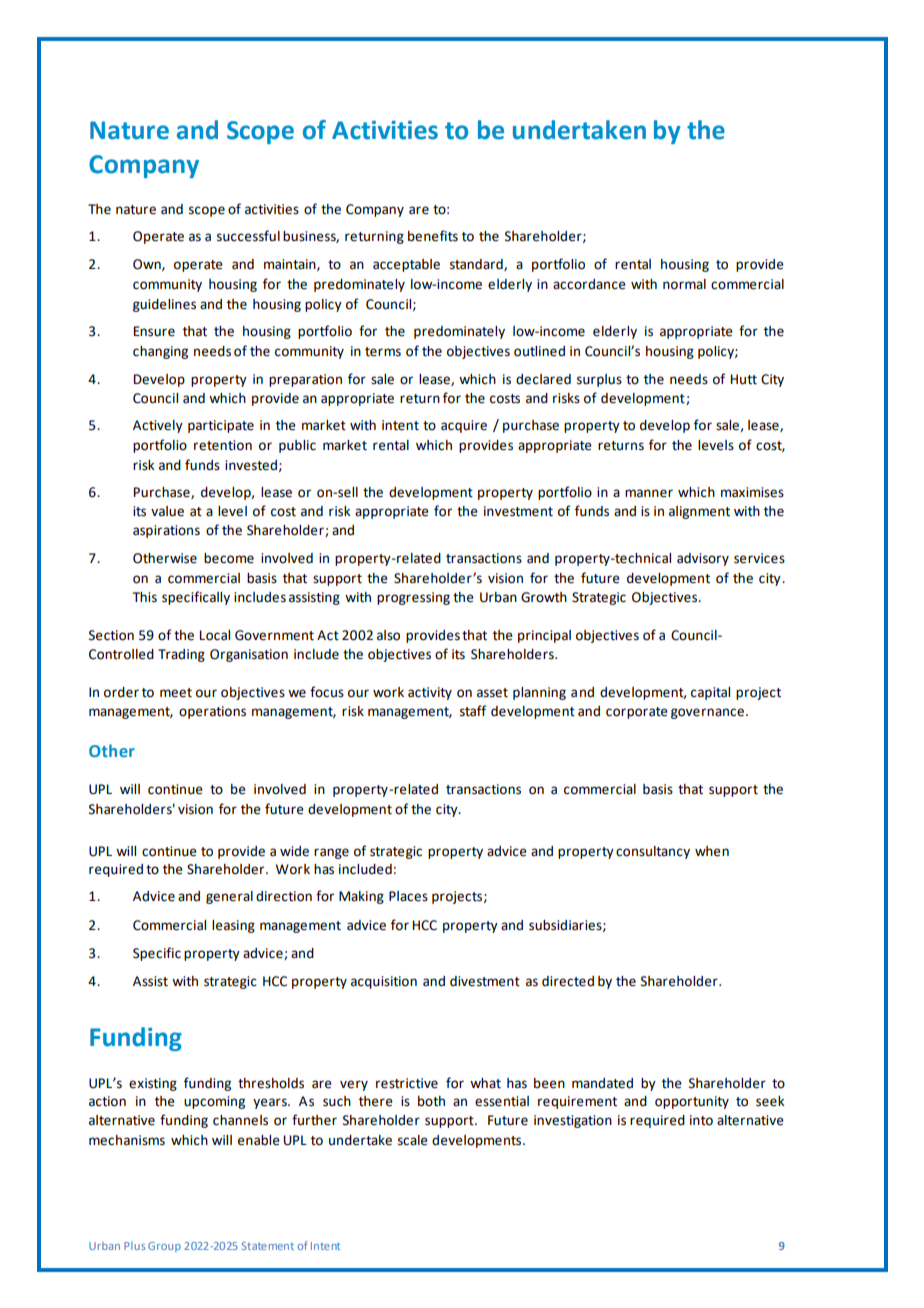  I want to click on when, so click(712, 851).
